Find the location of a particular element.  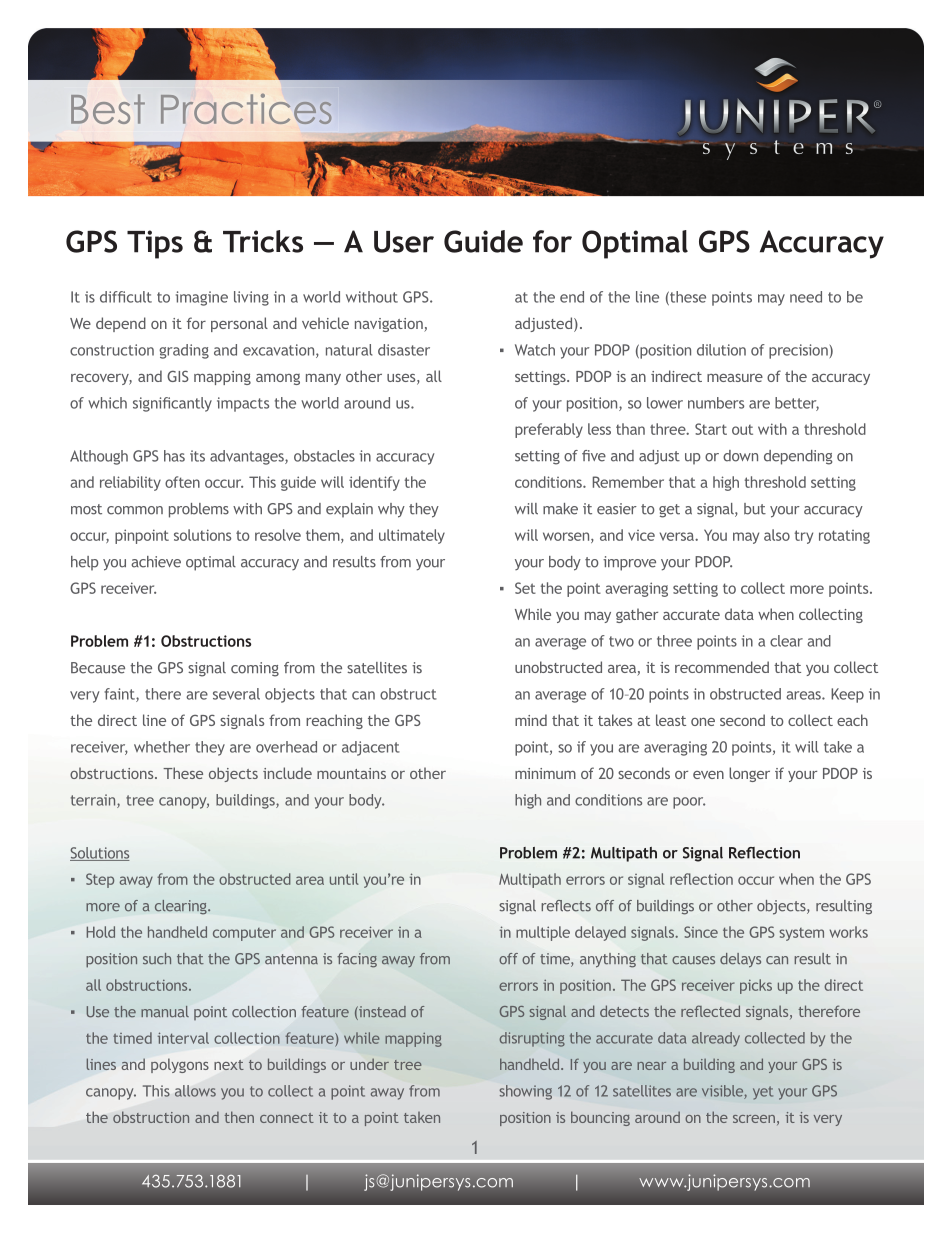

allows is located at coordinates (195, 1091).
